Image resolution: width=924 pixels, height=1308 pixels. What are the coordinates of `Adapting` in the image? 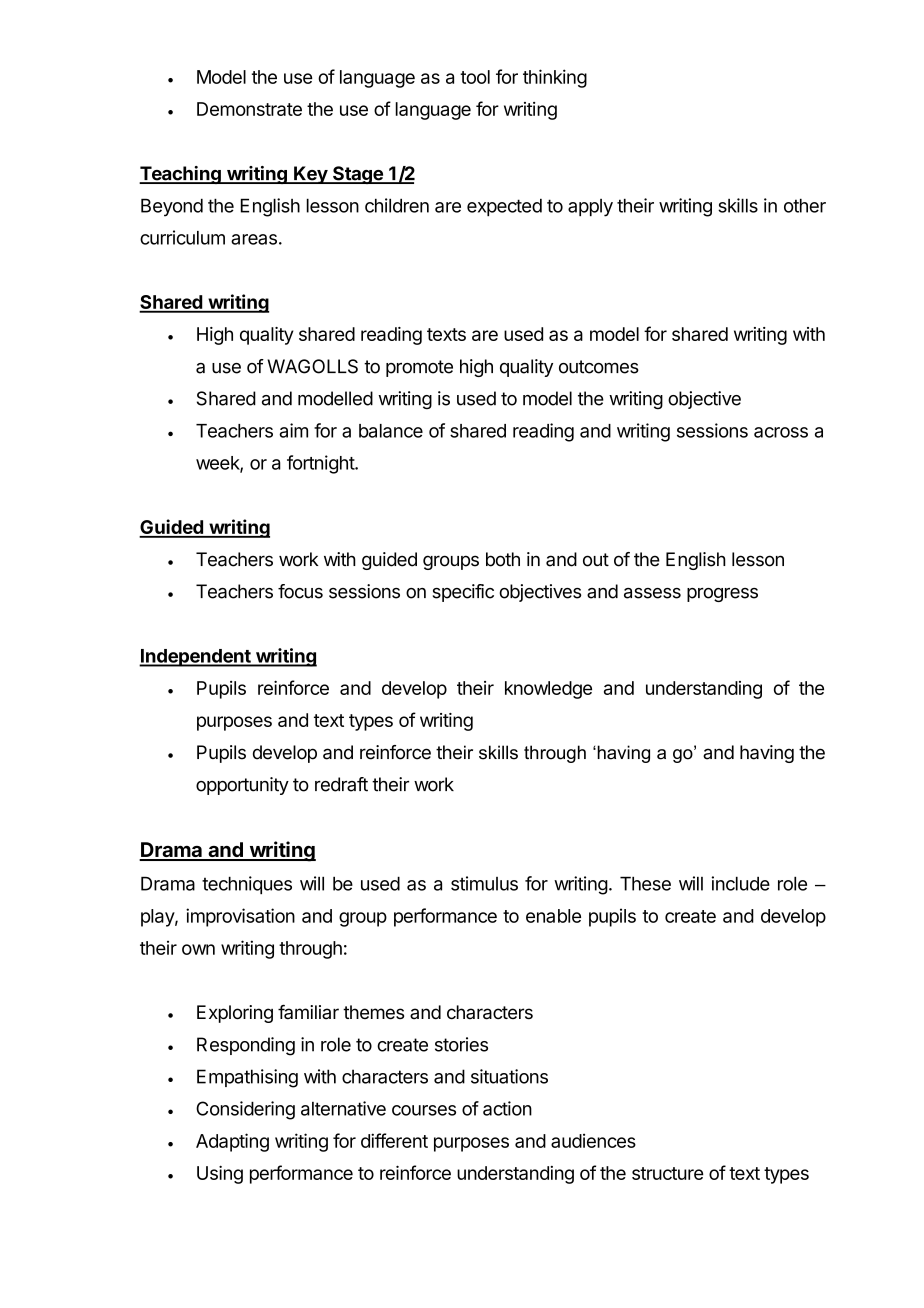 It's located at (232, 1142).
